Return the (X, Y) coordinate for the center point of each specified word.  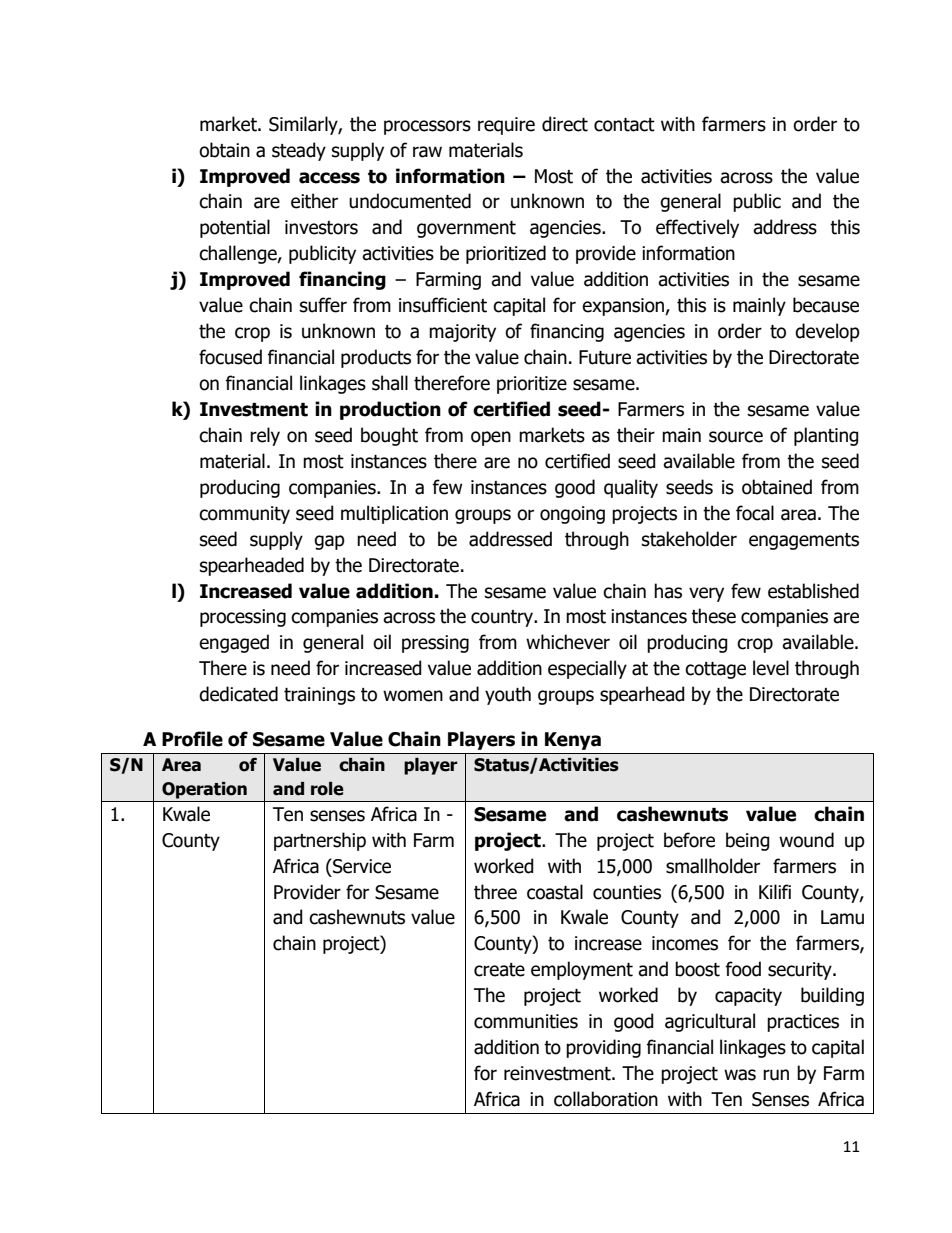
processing (243, 618)
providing (603, 1048)
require (506, 126)
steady (299, 151)
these (713, 616)
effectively (697, 228)
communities (526, 1021)
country (503, 618)
